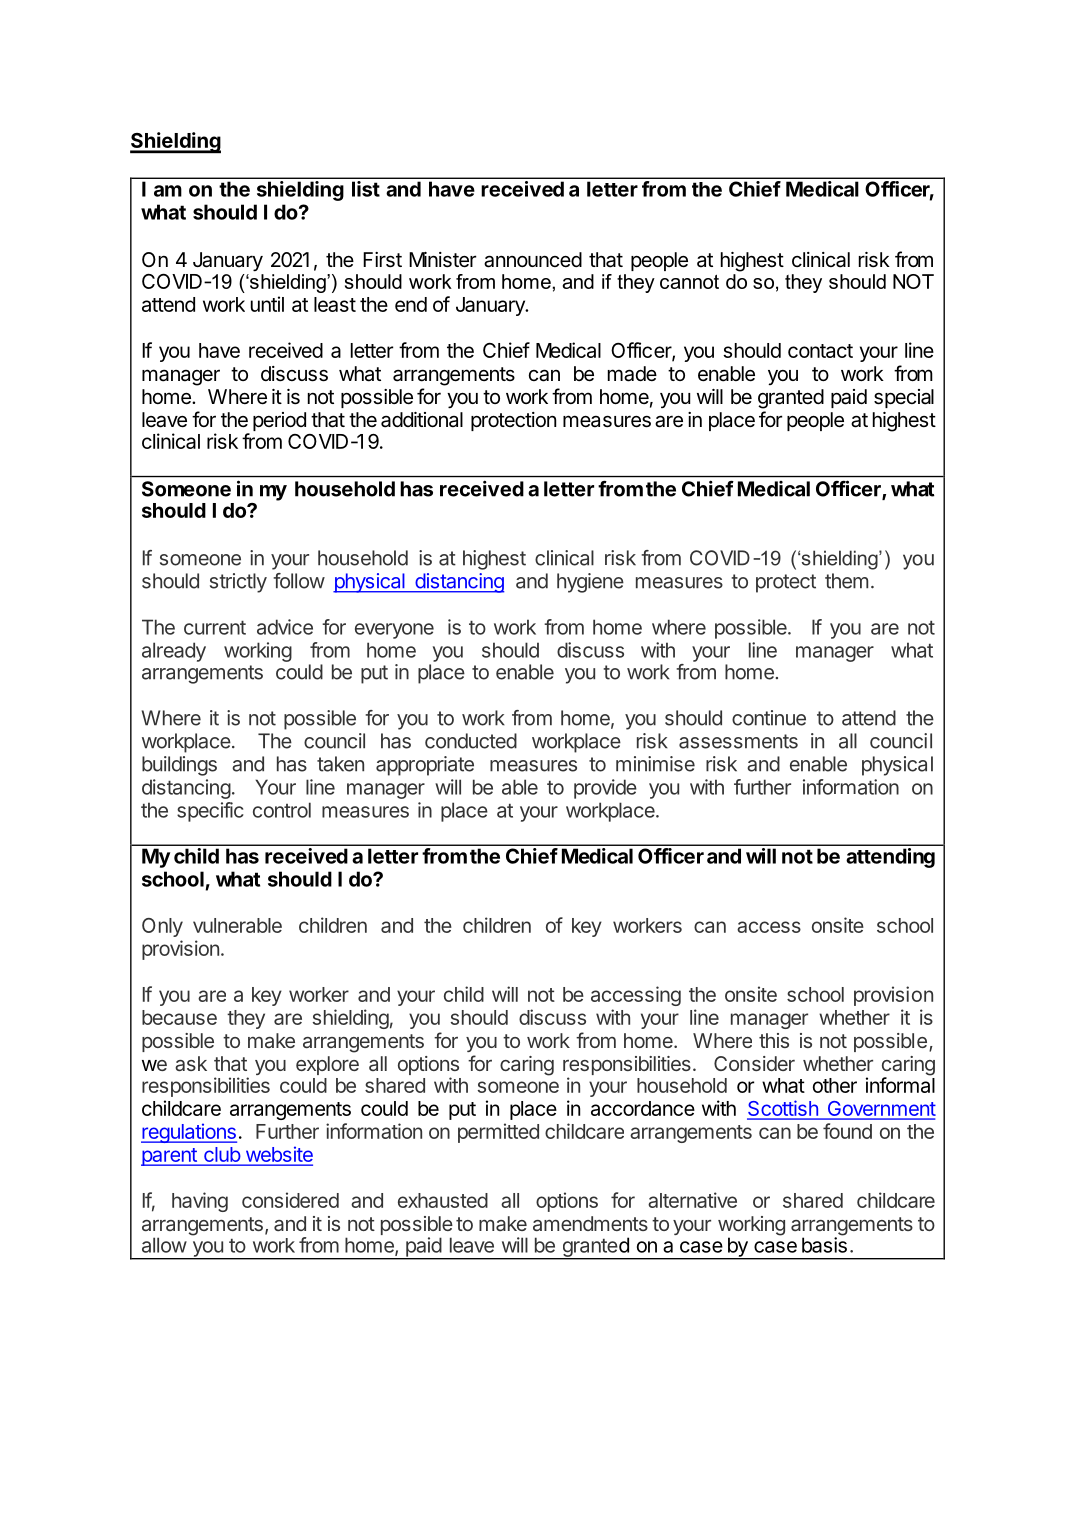 This page has height=1521, width=1075. I want to click on continue, so click(769, 718).
